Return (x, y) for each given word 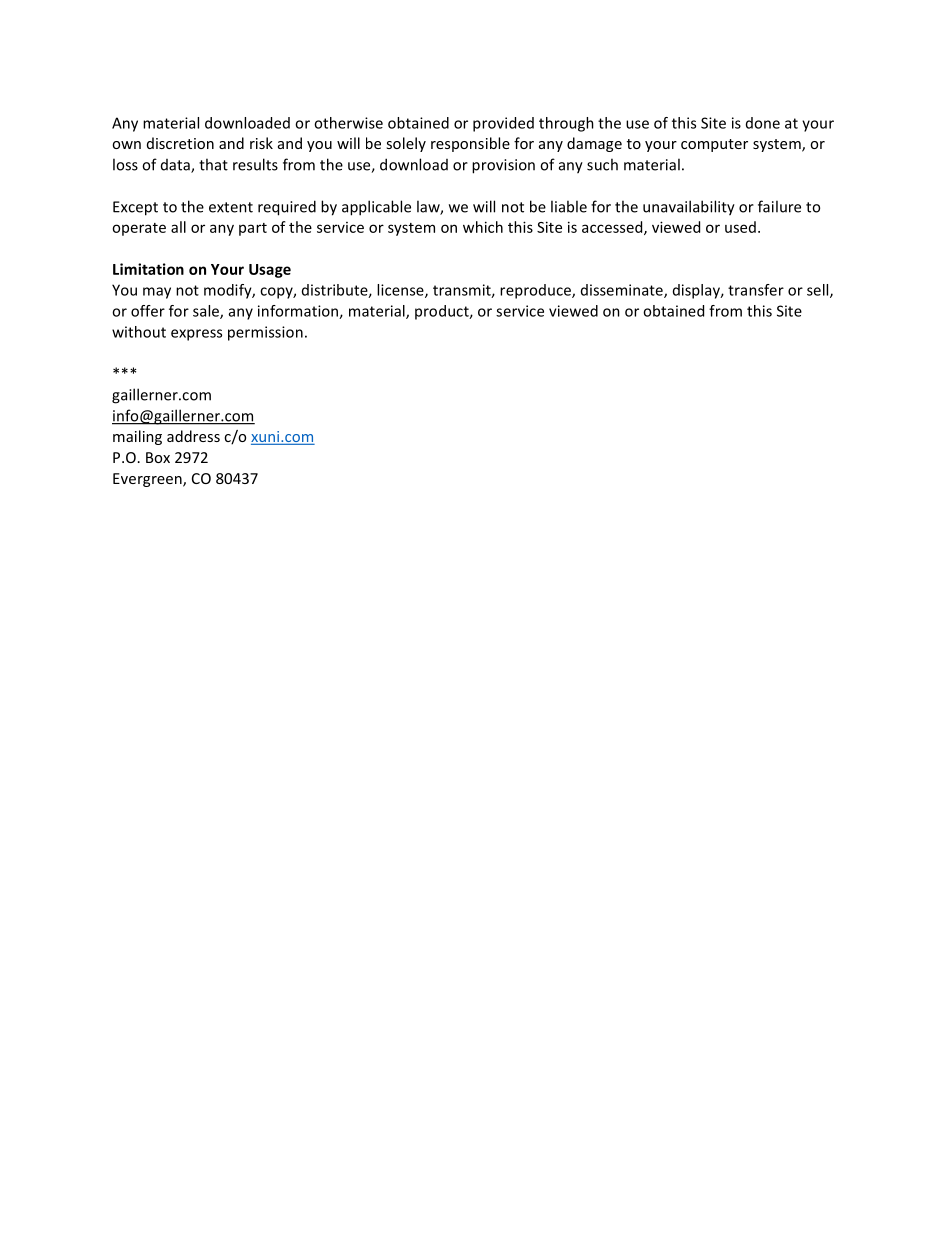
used (740, 227)
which (483, 227)
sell (819, 291)
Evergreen (148, 480)
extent (231, 207)
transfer (756, 290)
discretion (180, 143)
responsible (470, 144)
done (763, 123)
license (401, 291)
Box (158, 457)
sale (207, 312)
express (196, 335)
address (193, 436)
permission (265, 333)
